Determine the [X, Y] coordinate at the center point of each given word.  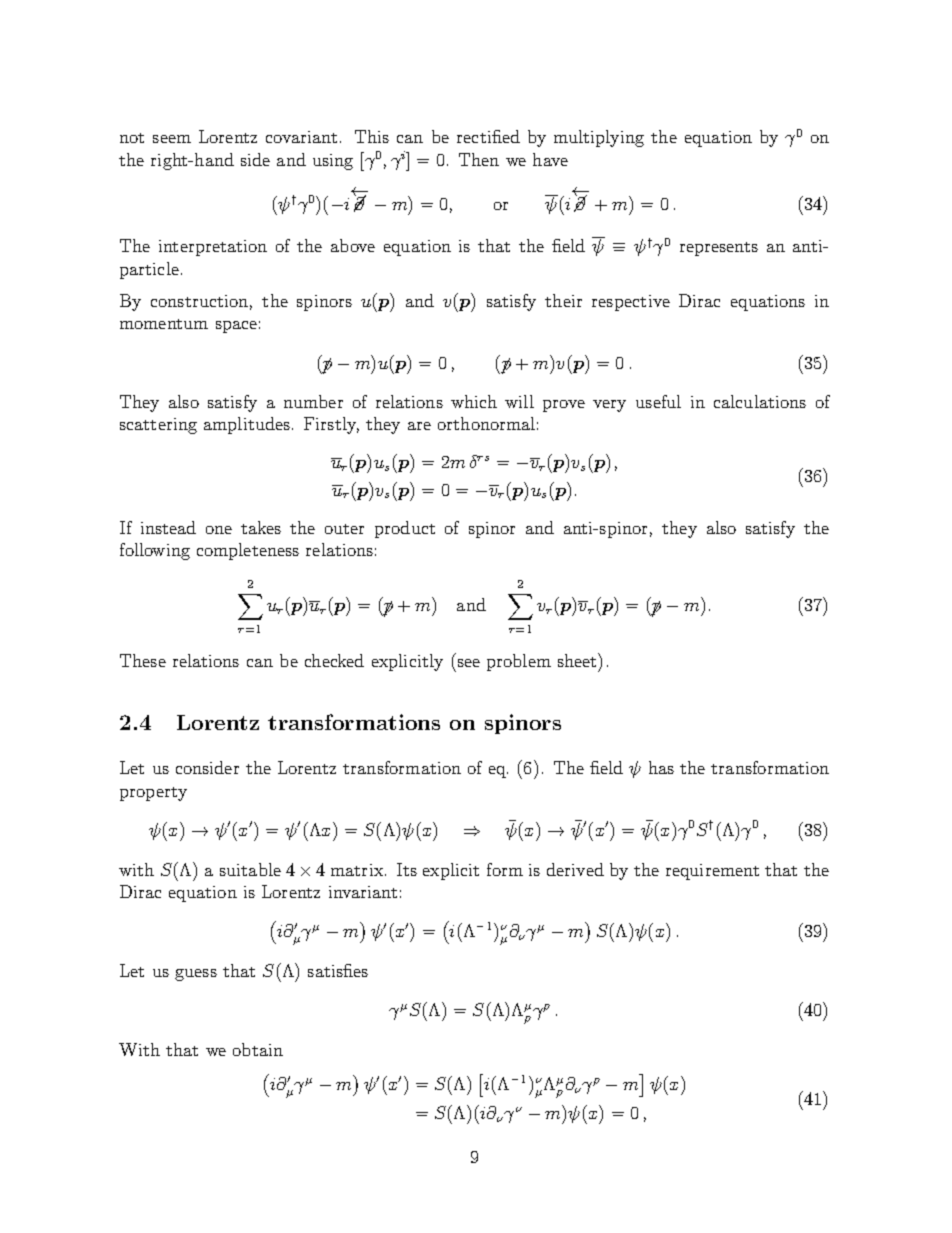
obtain [258, 1049]
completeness [248, 551]
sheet [578, 660]
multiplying [599, 138]
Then [479, 159]
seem [172, 139]
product [405, 529]
